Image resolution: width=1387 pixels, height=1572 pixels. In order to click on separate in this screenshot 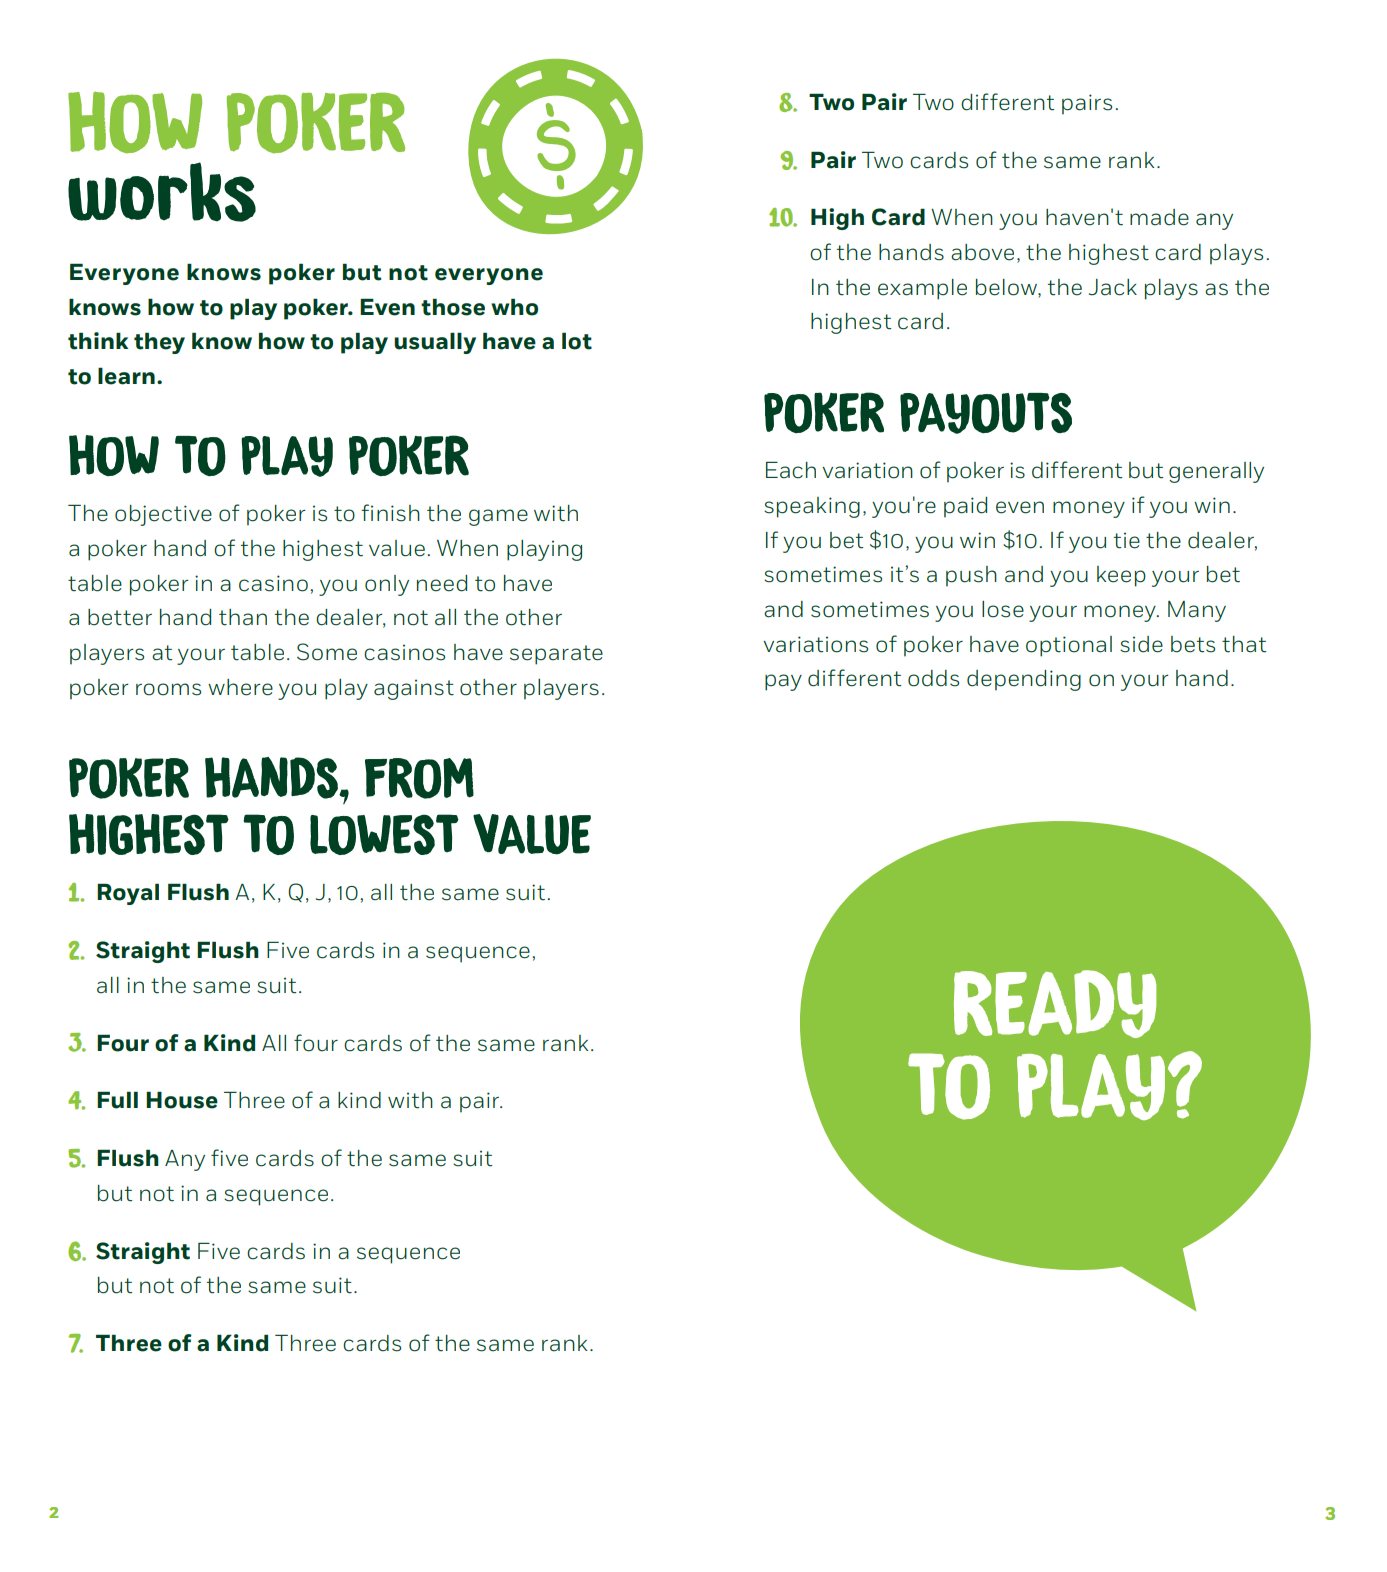, I will do `click(556, 655)`.
